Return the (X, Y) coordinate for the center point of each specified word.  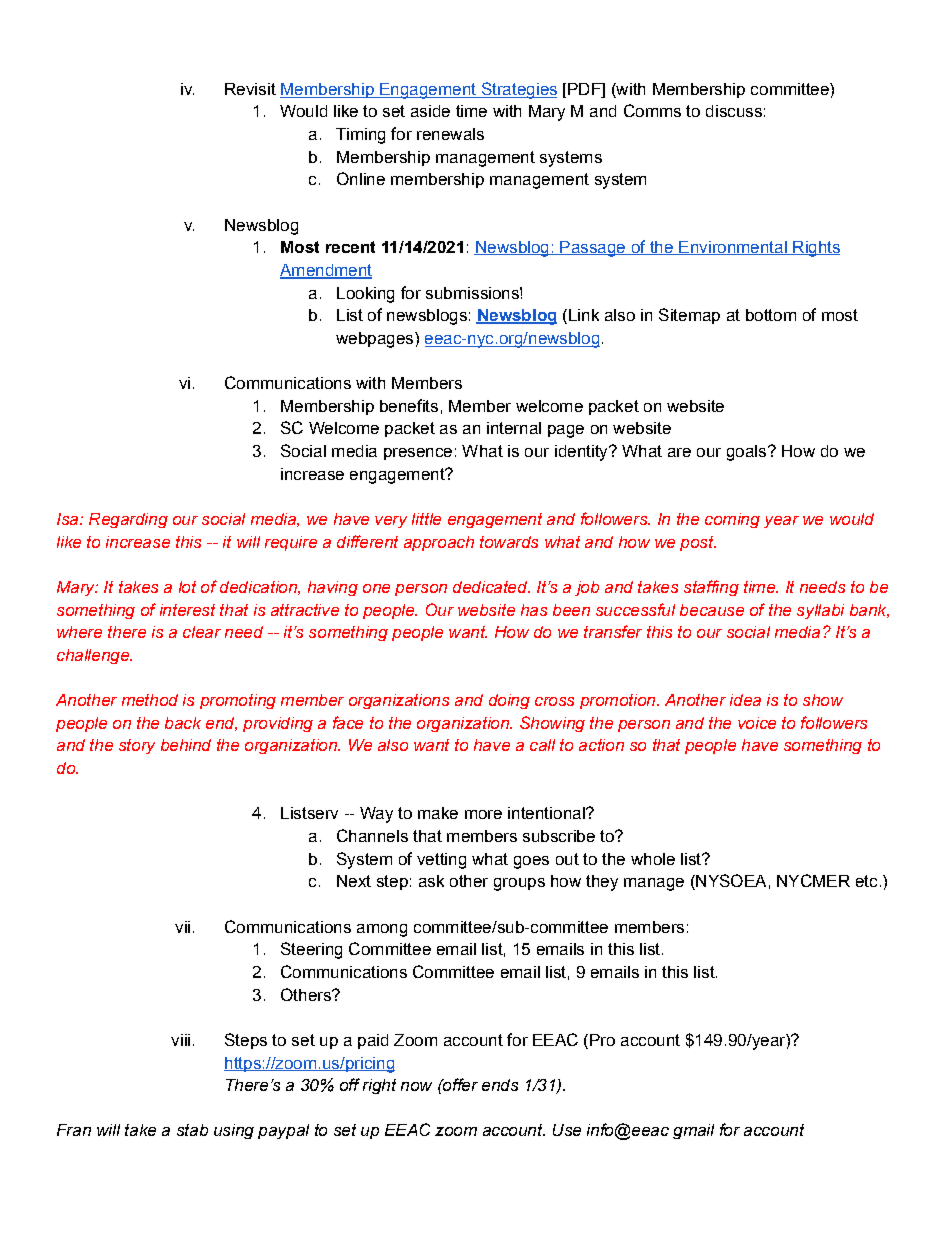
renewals (450, 134)
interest (187, 610)
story (137, 746)
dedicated (491, 587)
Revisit (250, 89)
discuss (734, 111)
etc (866, 881)
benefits (409, 405)
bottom (771, 315)
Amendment (326, 271)
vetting (441, 861)
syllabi (820, 611)
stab (192, 1130)
